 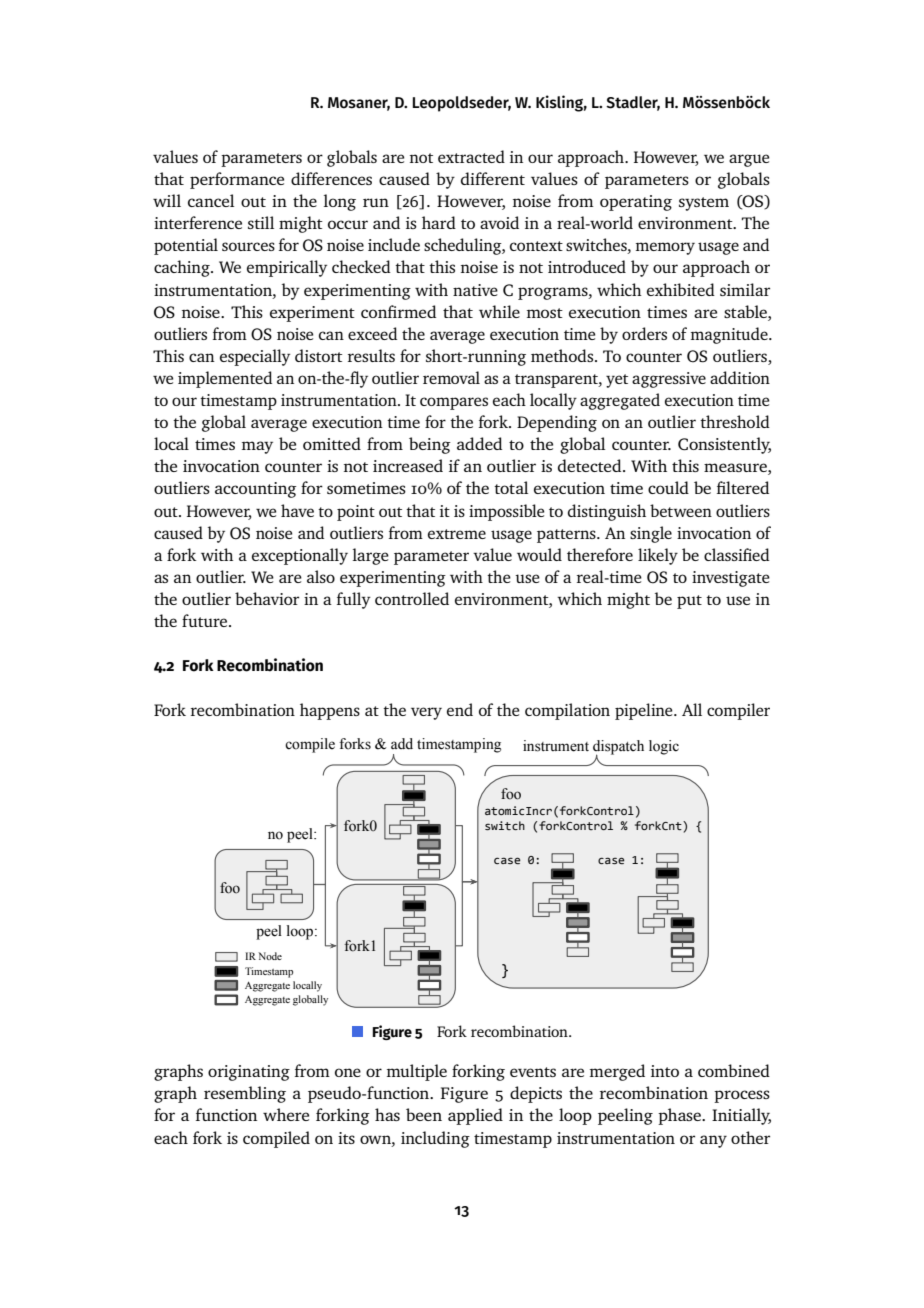 What do you see at coordinates (493, 178) in the screenshot?
I see `different` at bounding box center [493, 178].
